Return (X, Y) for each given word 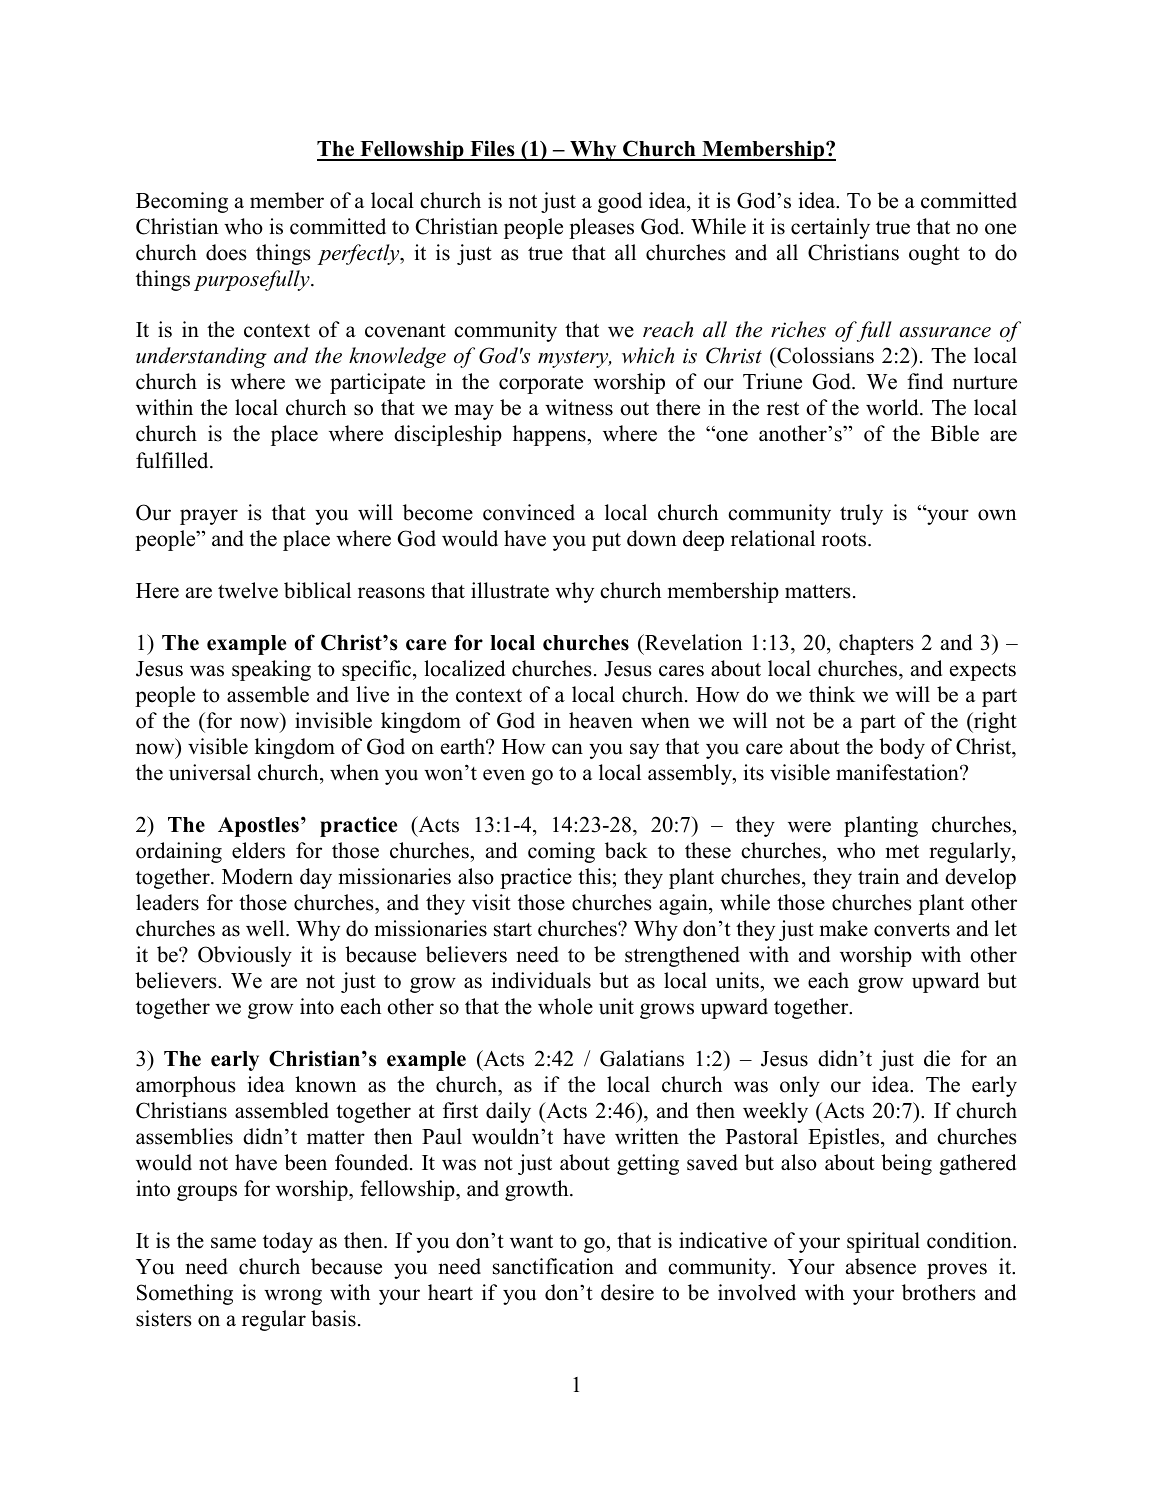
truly (861, 514)
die (937, 1058)
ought (934, 254)
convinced (529, 512)
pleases (601, 228)
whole (565, 1006)
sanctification (553, 1266)
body (902, 748)
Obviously (245, 956)
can (567, 749)
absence (881, 1266)
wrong (293, 1297)
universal (210, 772)
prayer (209, 517)
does (226, 252)
